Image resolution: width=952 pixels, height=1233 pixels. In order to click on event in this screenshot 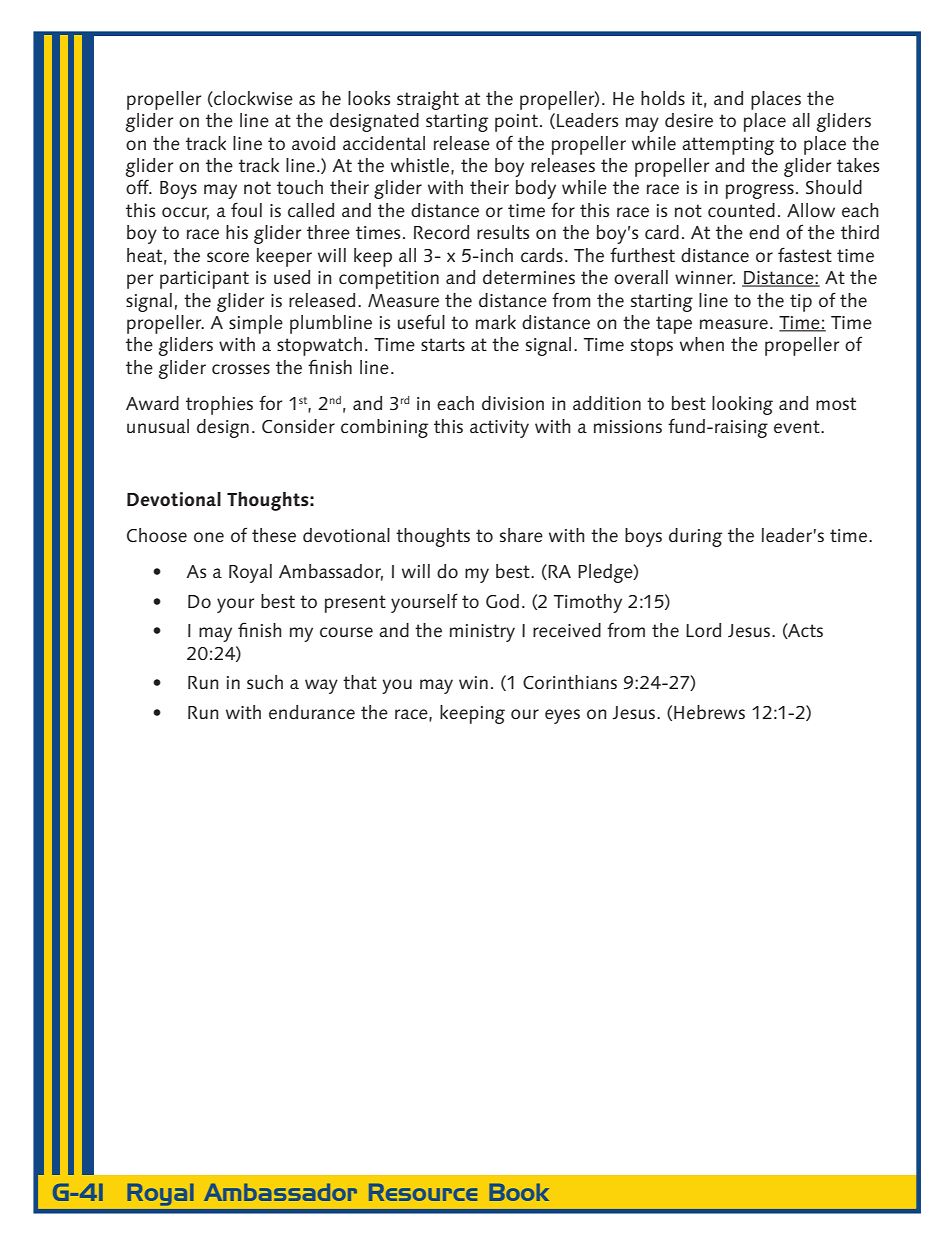, I will do `click(798, 426)`.
